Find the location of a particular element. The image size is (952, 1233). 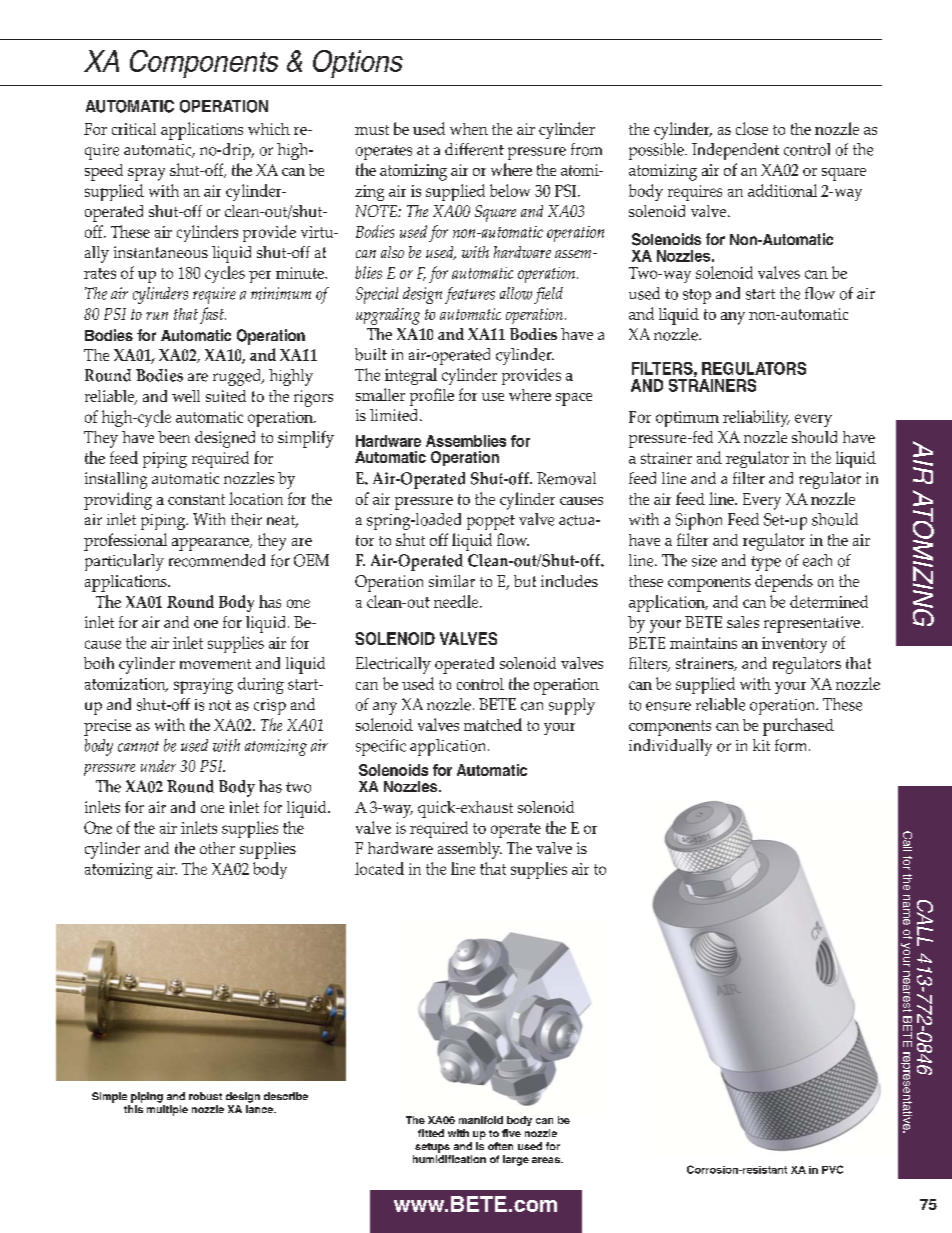

critical is located at coordinates (134, 129).
